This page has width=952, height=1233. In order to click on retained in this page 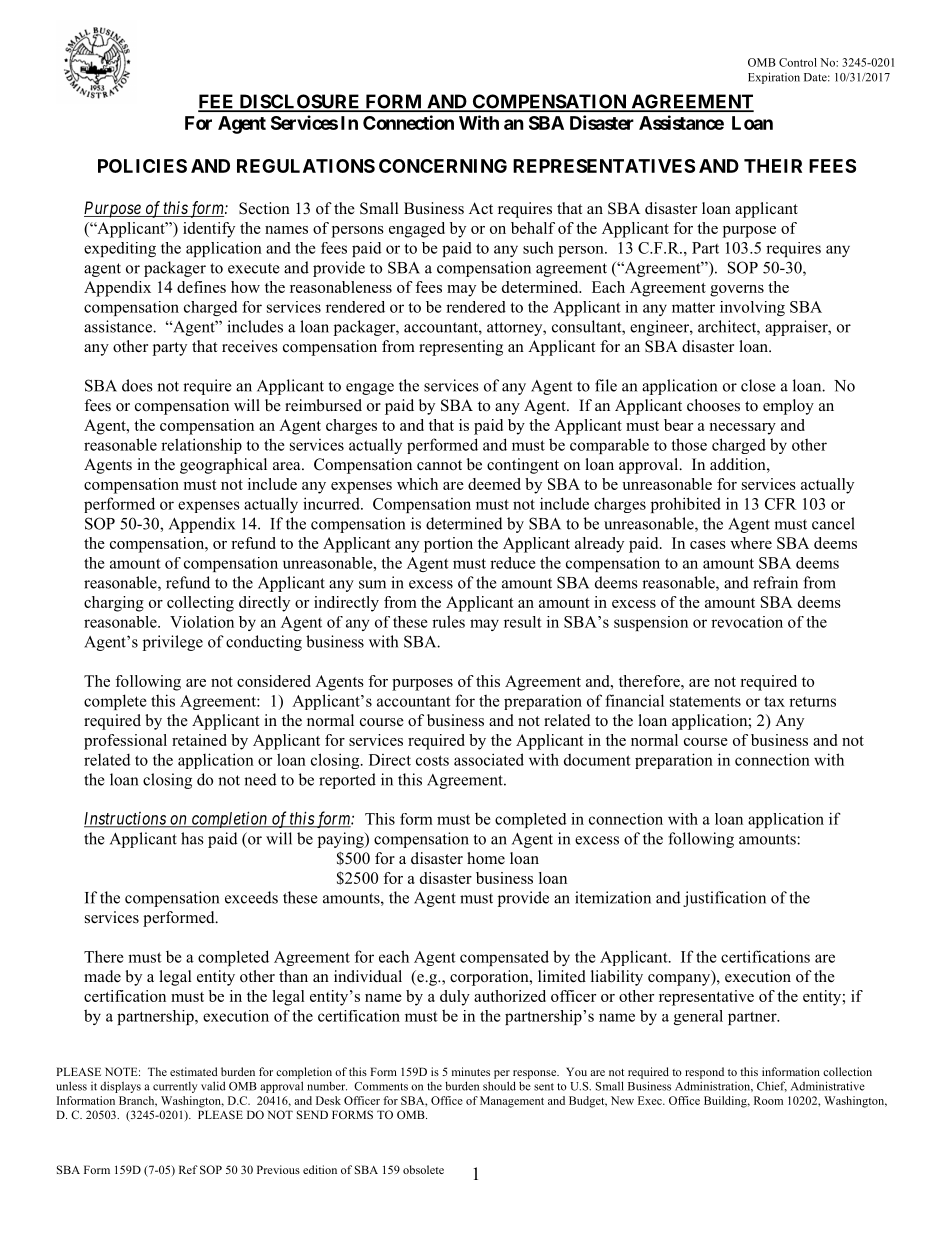, I will do `click(199, 740)`.
